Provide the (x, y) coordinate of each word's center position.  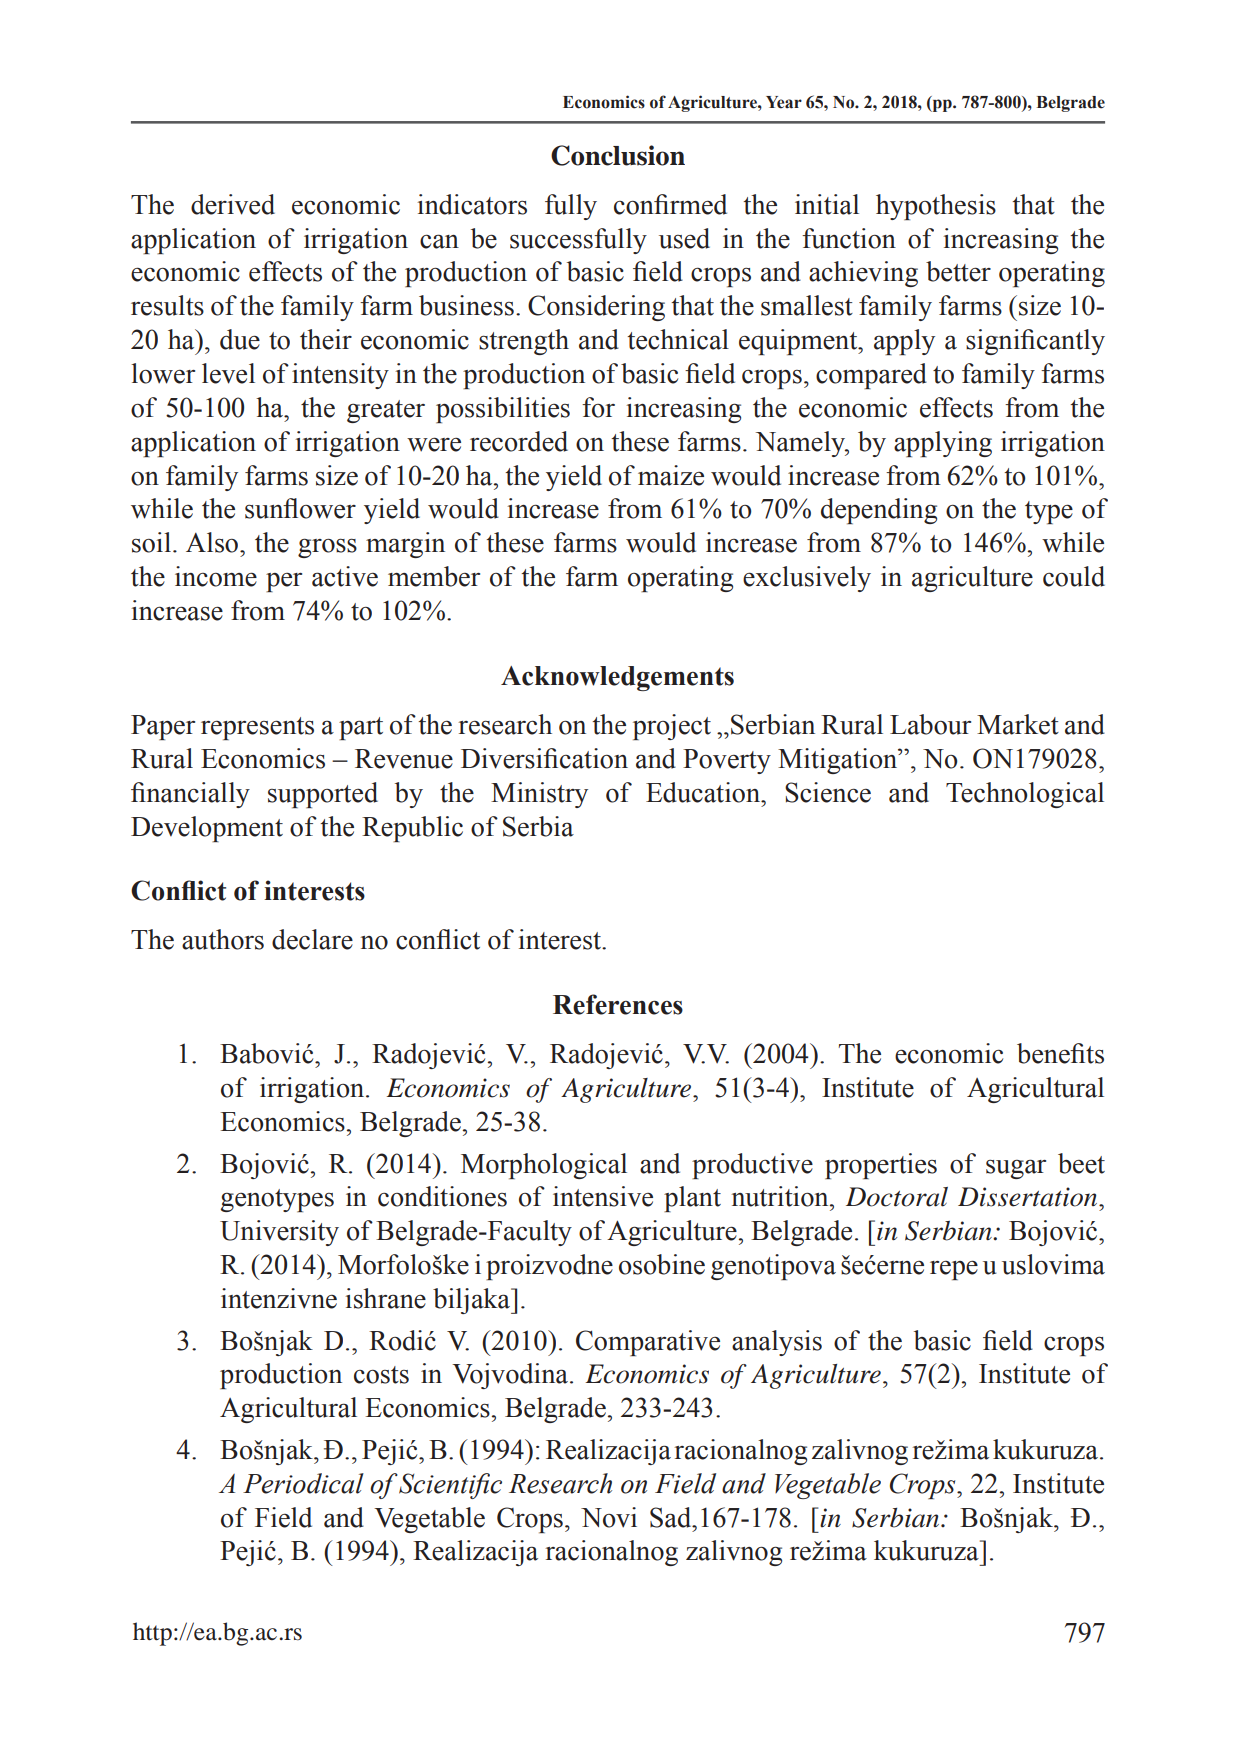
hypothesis (936, 207)
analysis (777, 1343)
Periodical (303, 1483)
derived (233, 204)
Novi (609, 1517)
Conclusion (618, 155)
